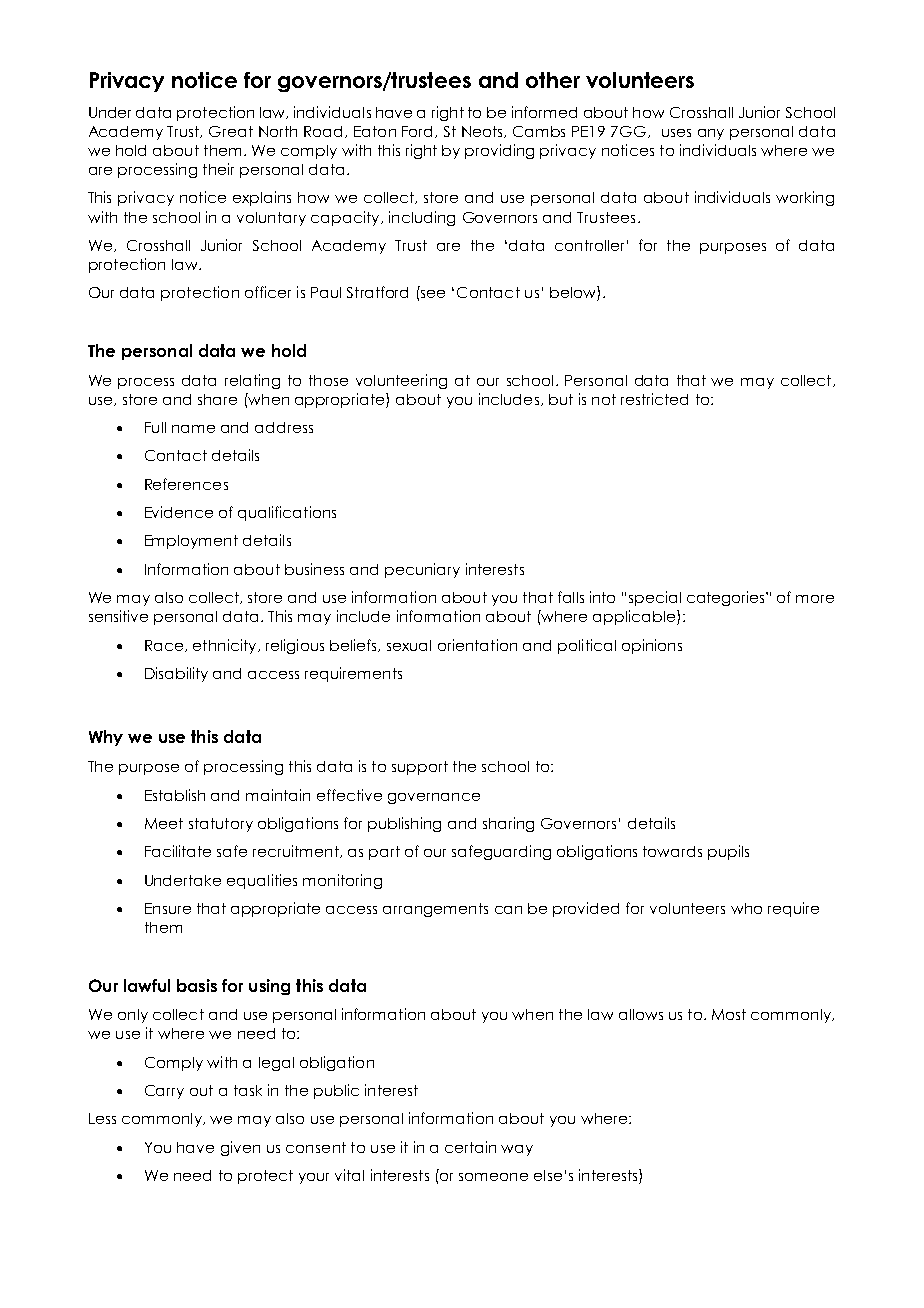  Describe the element at coordinates (240, 1148) in the page. I see `given` at that location.
